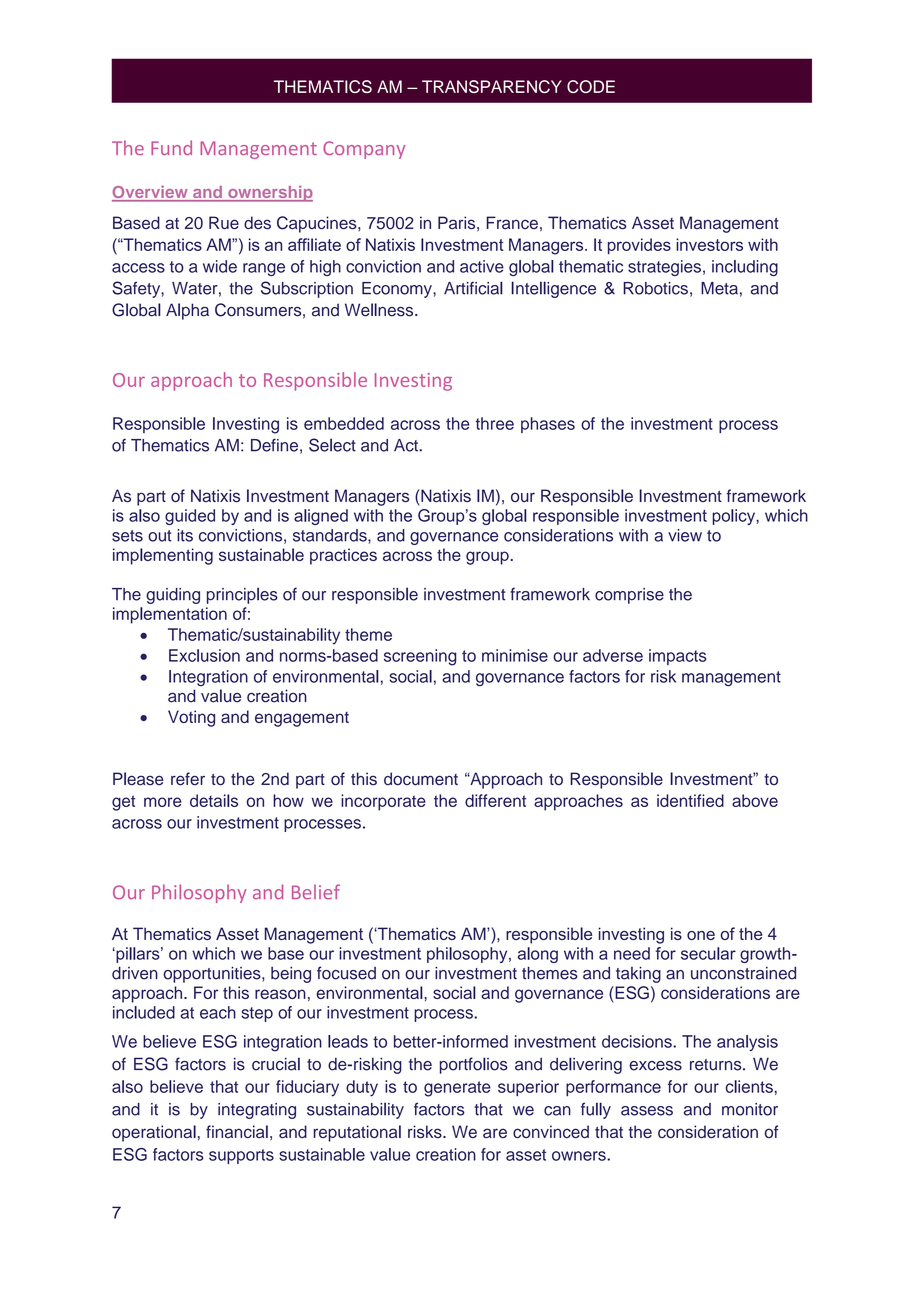 The image size is (924, 1308). Describe the element at coordinates (237, 1131) in the document. I see `financial` at that location.
